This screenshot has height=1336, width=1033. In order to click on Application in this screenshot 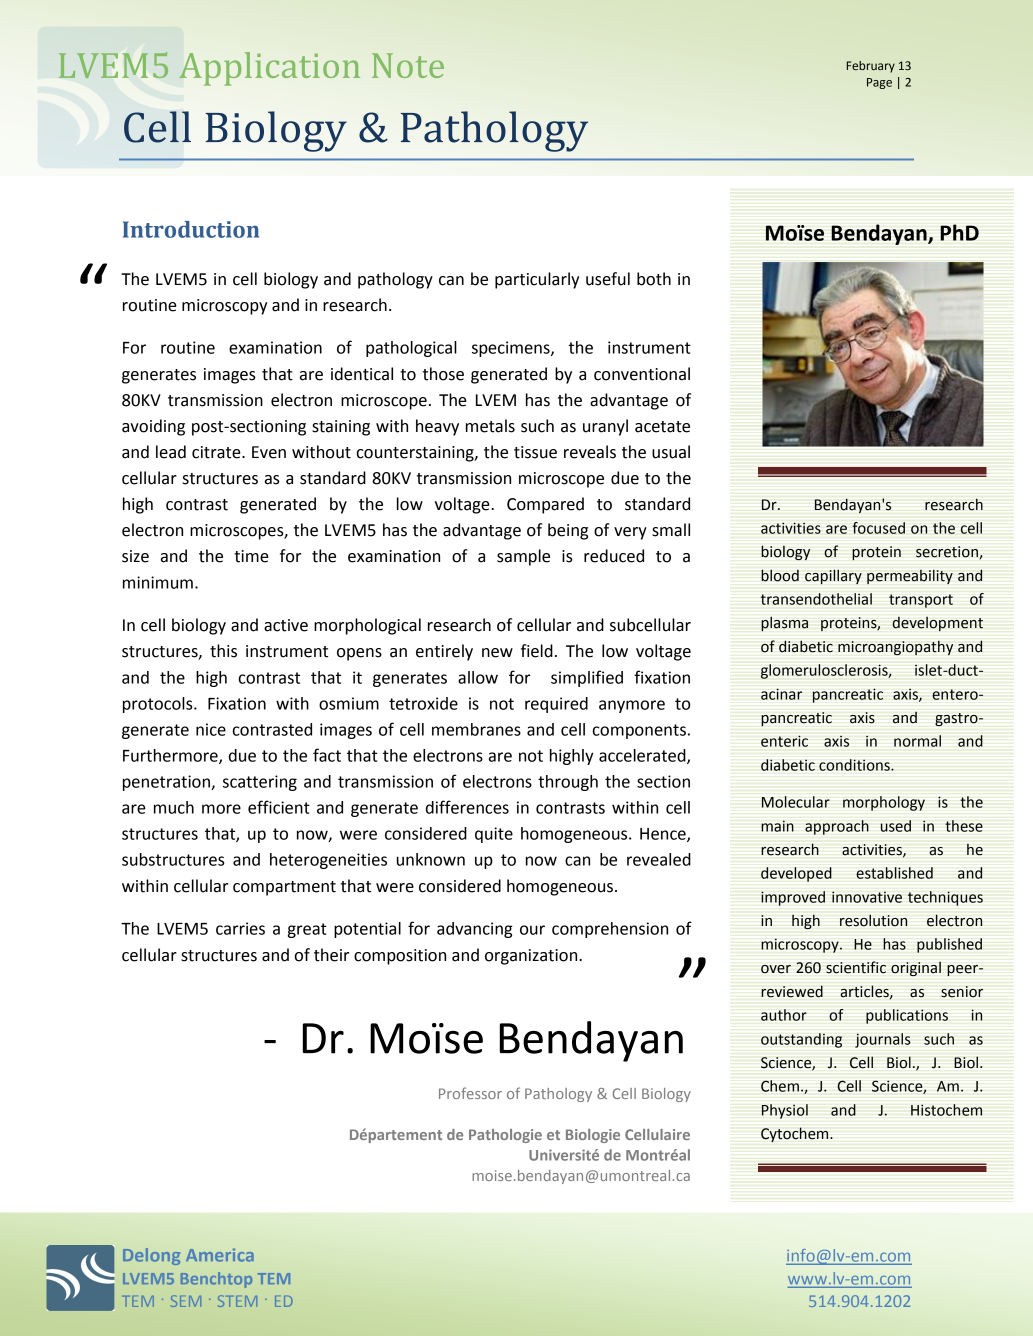, I will do `click(269, 69)`.
